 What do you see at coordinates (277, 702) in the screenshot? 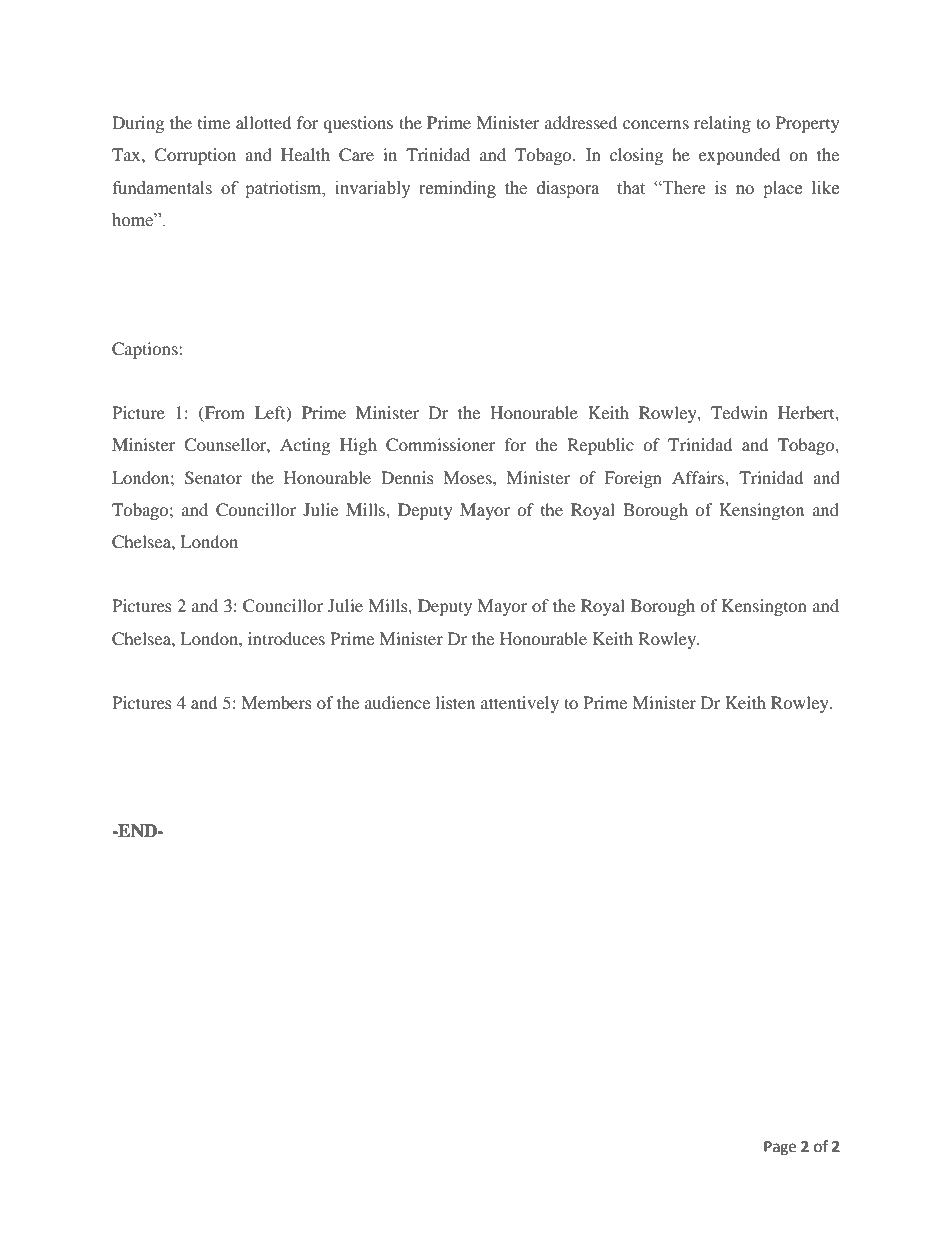
I see `Members` at bounding box center [277, 702].
